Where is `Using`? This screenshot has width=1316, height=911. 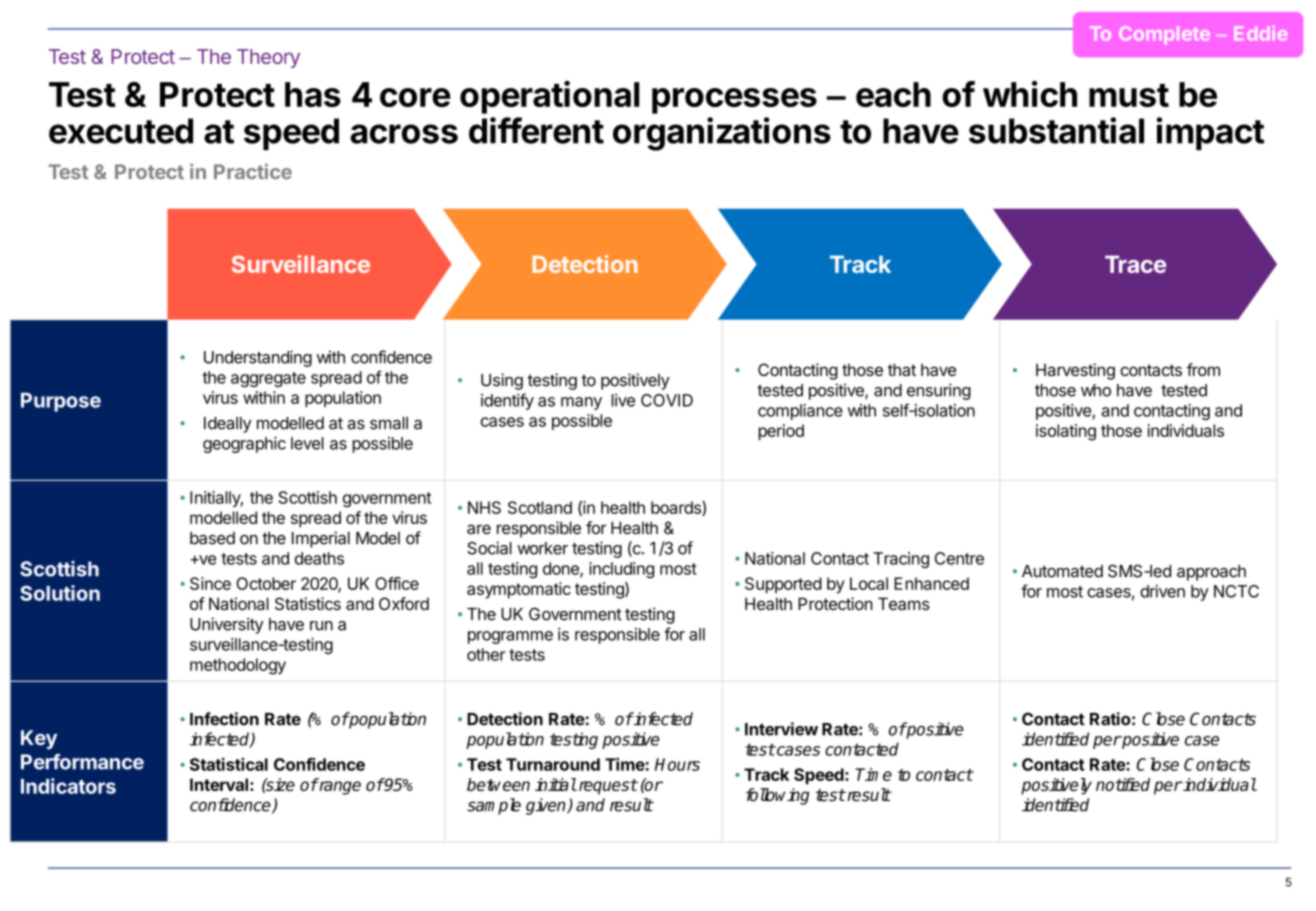 Using is located at coordinates (502, 381).
